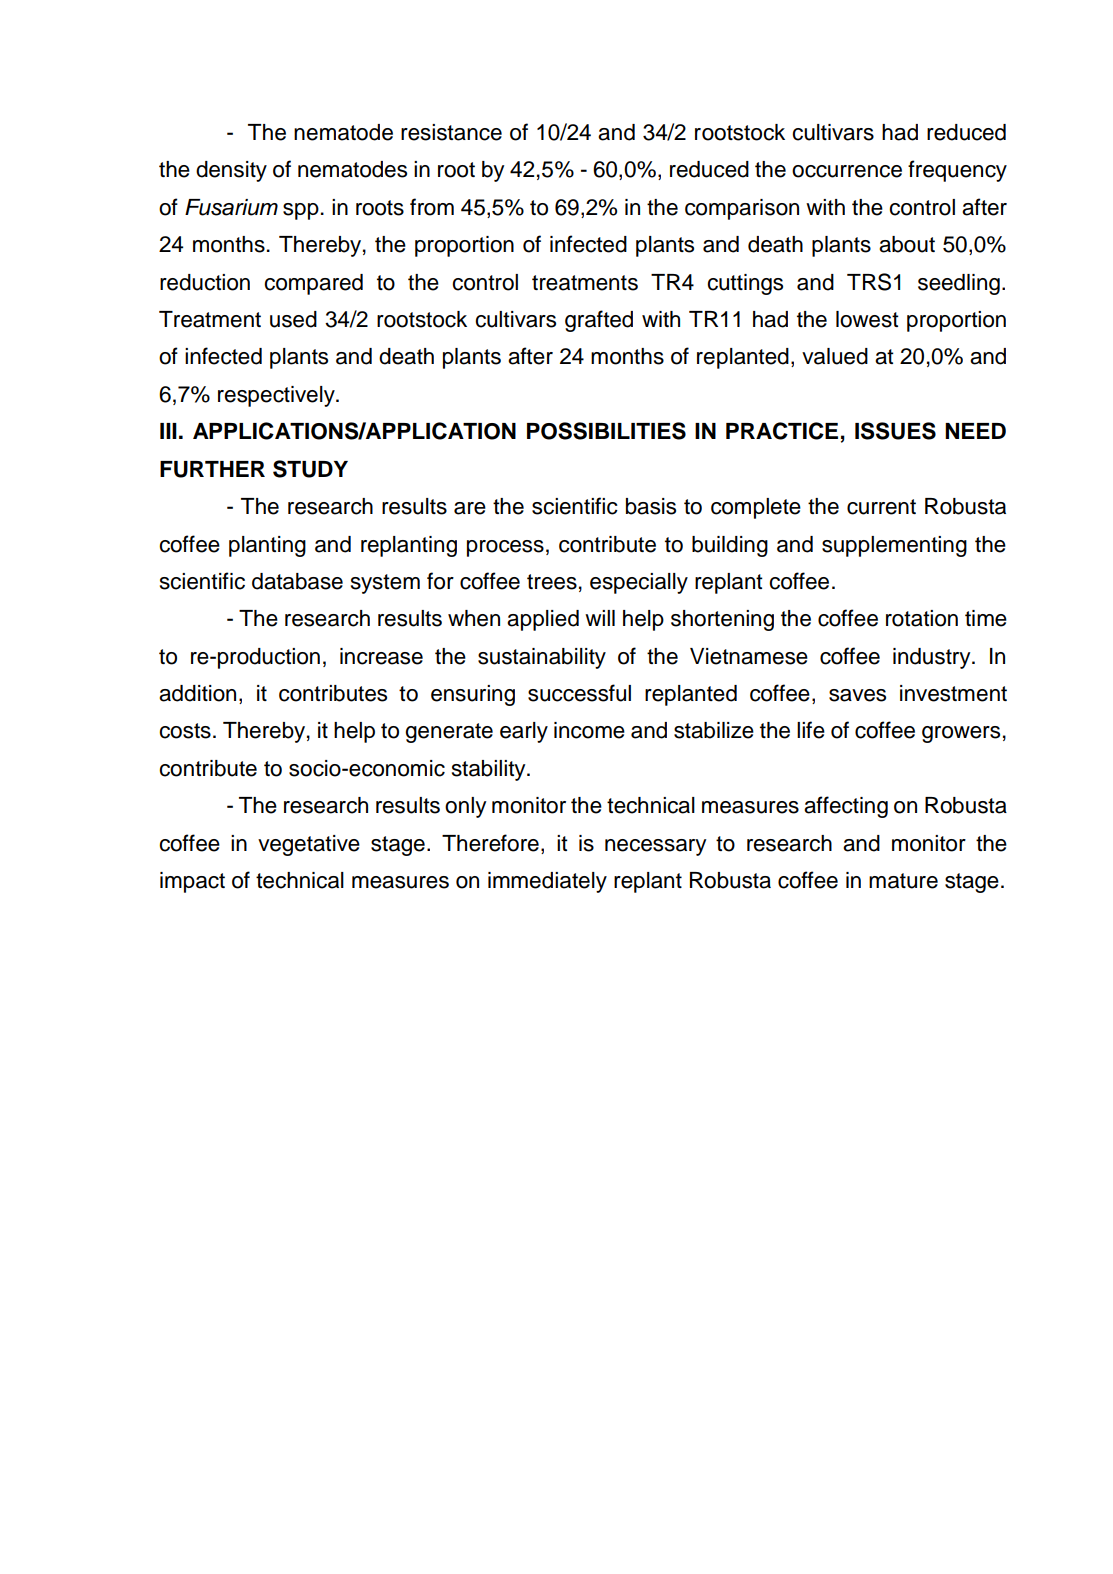 This screenshot has width=1113, height=1574. I want to click on occurrence, so click(847, 171).
